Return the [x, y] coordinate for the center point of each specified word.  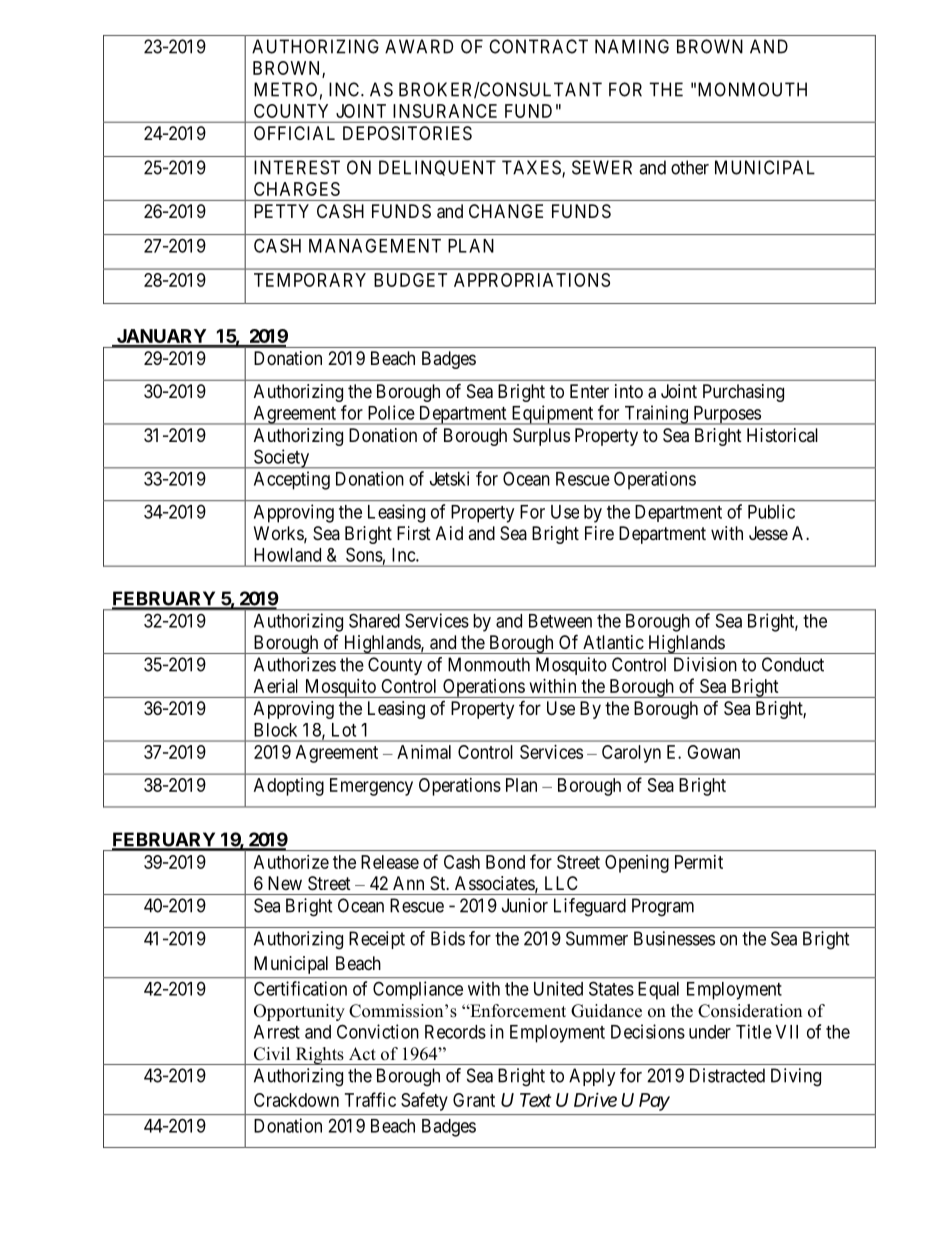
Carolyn [631, 754]
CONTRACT [538, 46]
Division [705, 664]
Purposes [726, 415]
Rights [319, 1056]
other [690, 167]
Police [391, 412]
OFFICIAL [294, 133]
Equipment [552, 415]
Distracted [727, 1075]
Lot [344, 730]
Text [535, 1100]
